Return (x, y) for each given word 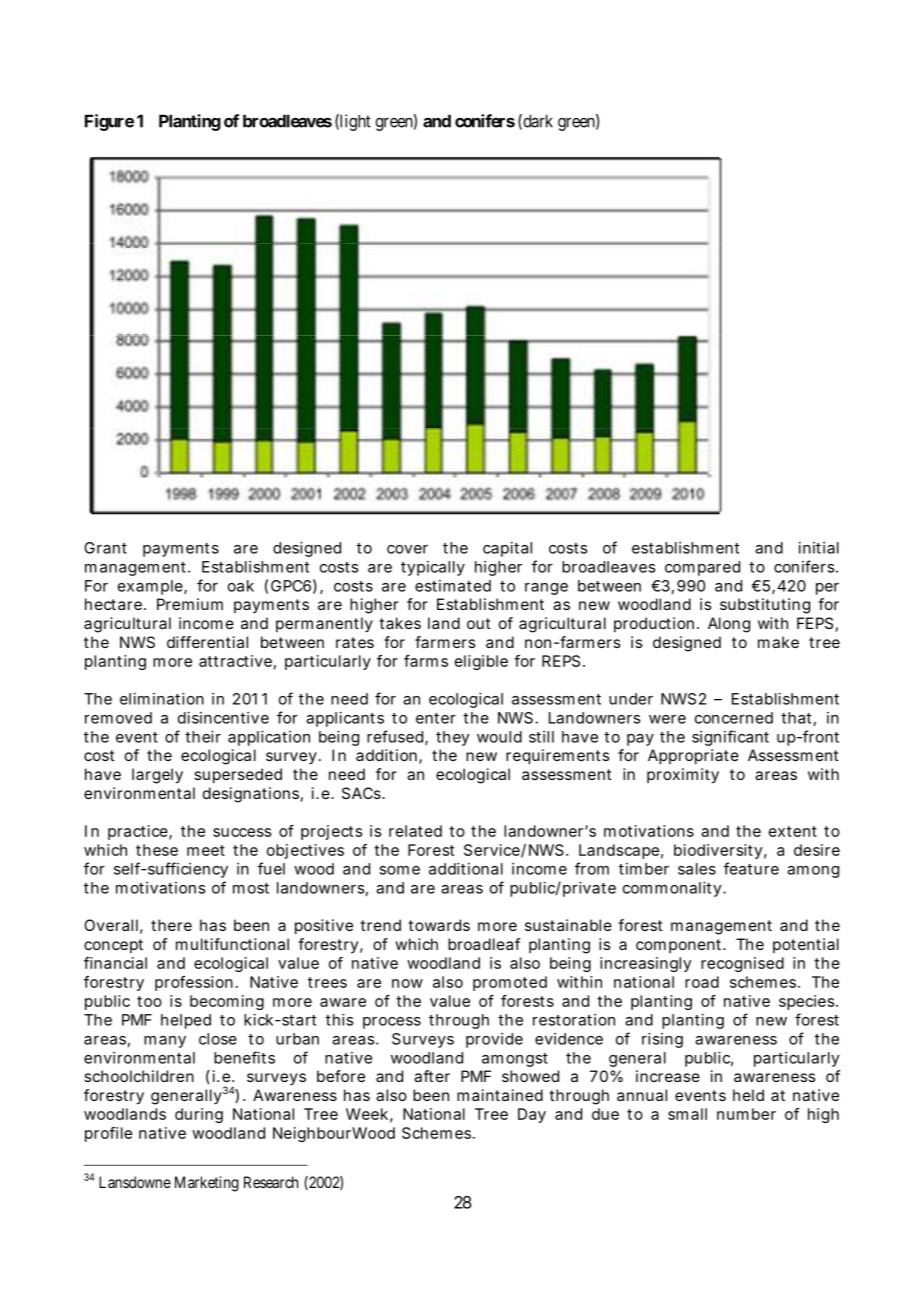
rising (662, 1040)
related (415, 831)
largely (157, 776)
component (680, 946)
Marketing (207, 1184)
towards (439, 925)
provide (494, 1040)
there (171, 925)
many (165, 1042)
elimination (162, 699)
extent (793, 831)
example (151, 587)
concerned (734, 718)
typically (433, 568)
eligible (481, 662)
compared (702, 568)
